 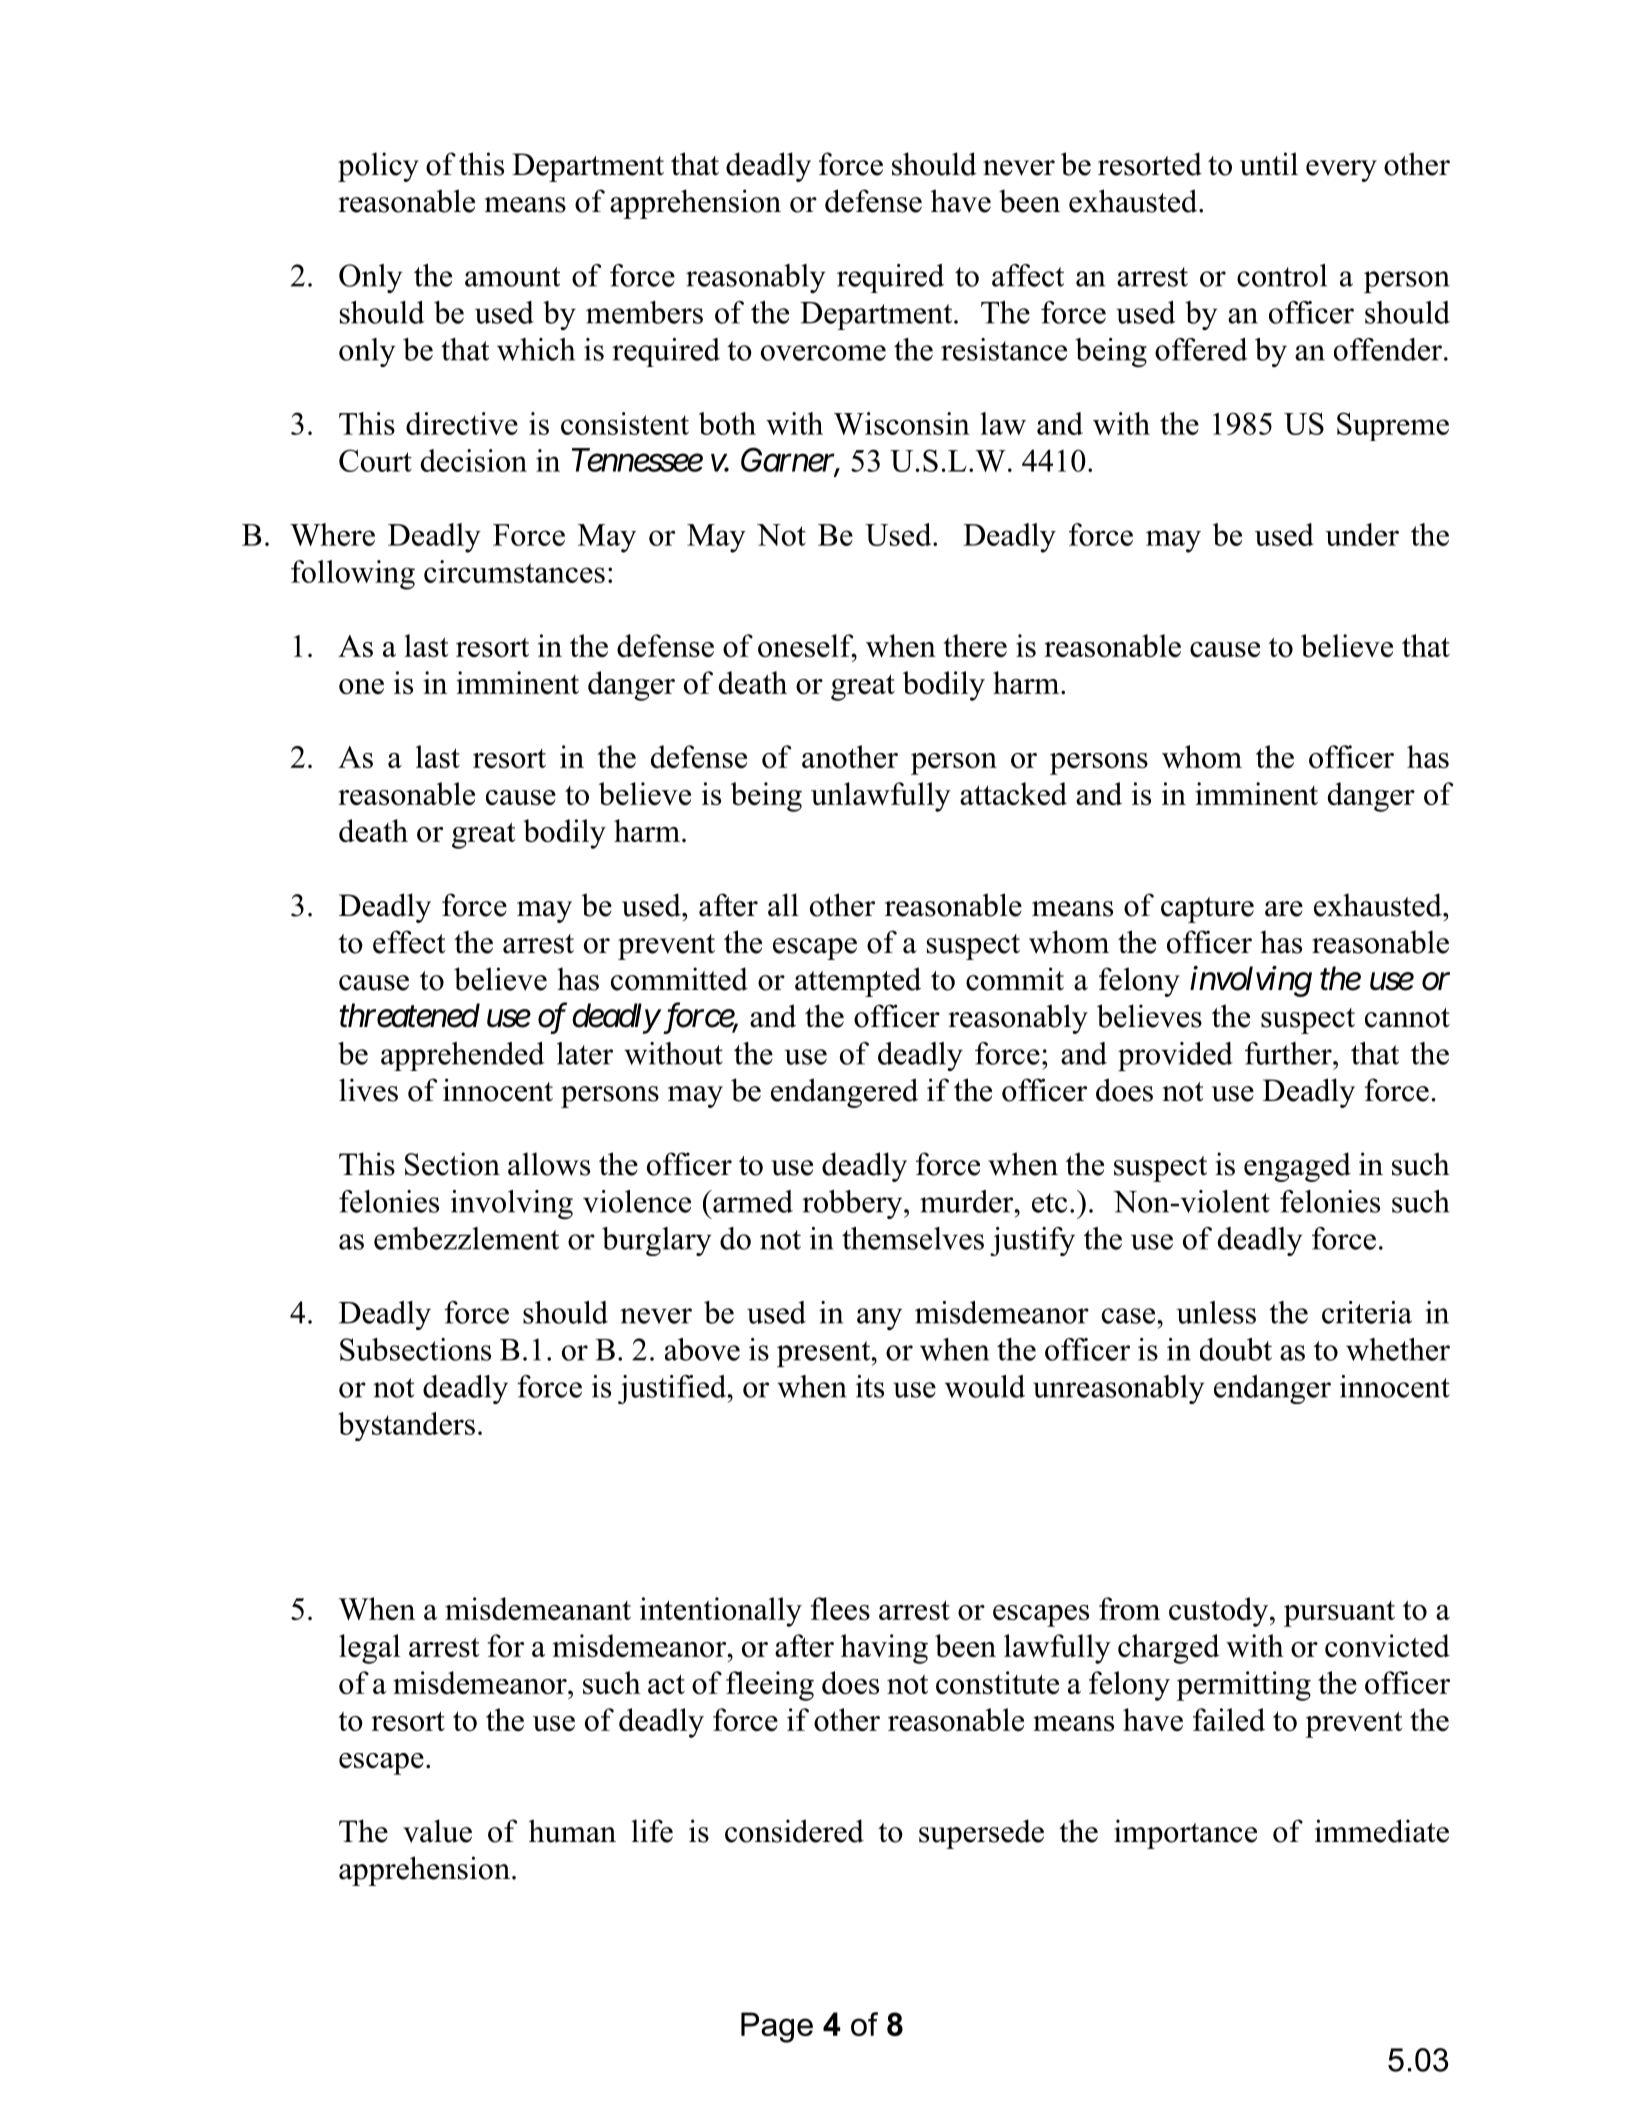 What do you see at coordinates (1284, 909) in the screenshot?
I see `are` at bounding box center [1284, 909].
